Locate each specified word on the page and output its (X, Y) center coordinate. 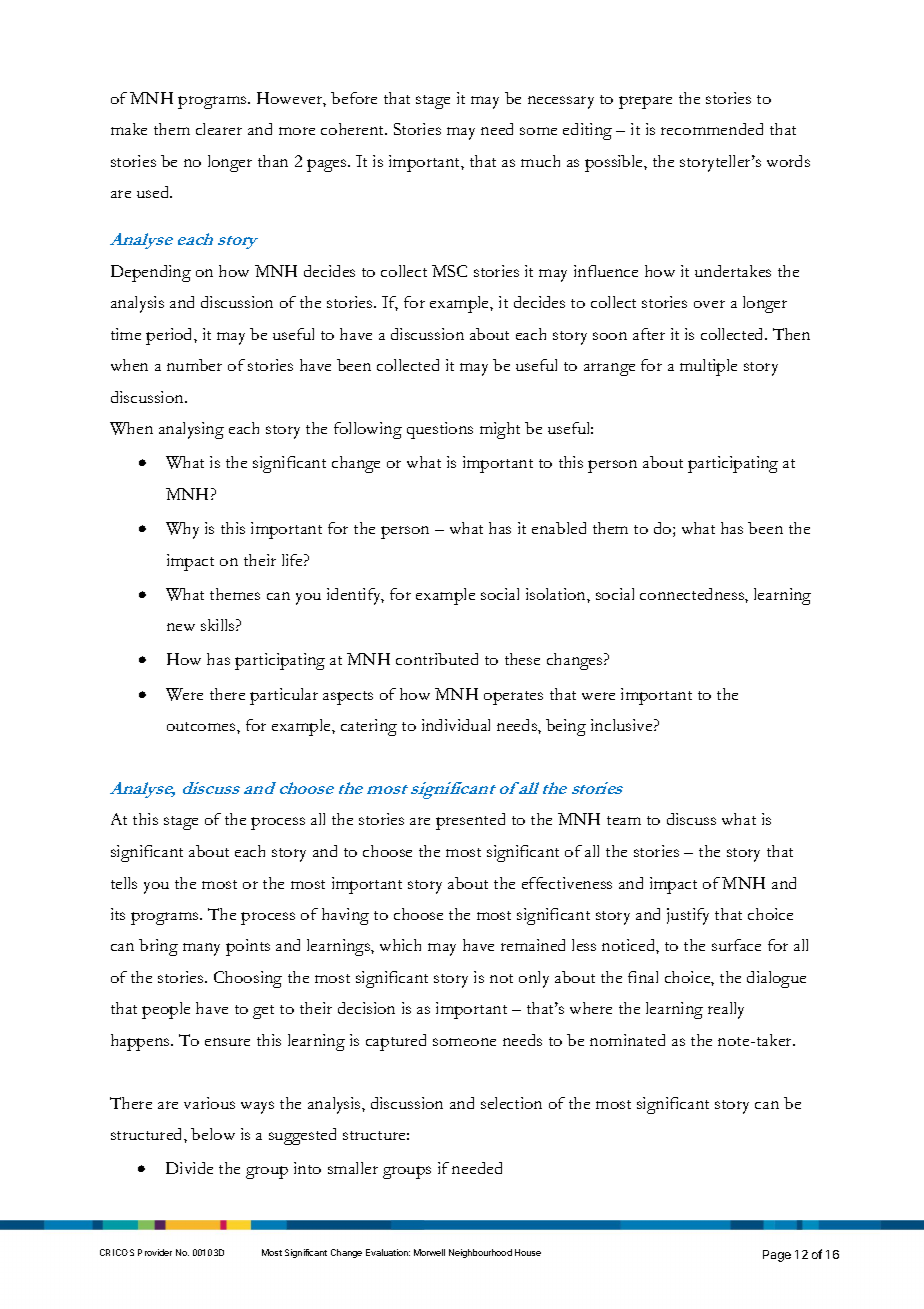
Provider (155, 1252)
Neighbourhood (480, 1253)
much (540, 161)
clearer (219, 129)
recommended (712, 129)
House (528, 1252)
